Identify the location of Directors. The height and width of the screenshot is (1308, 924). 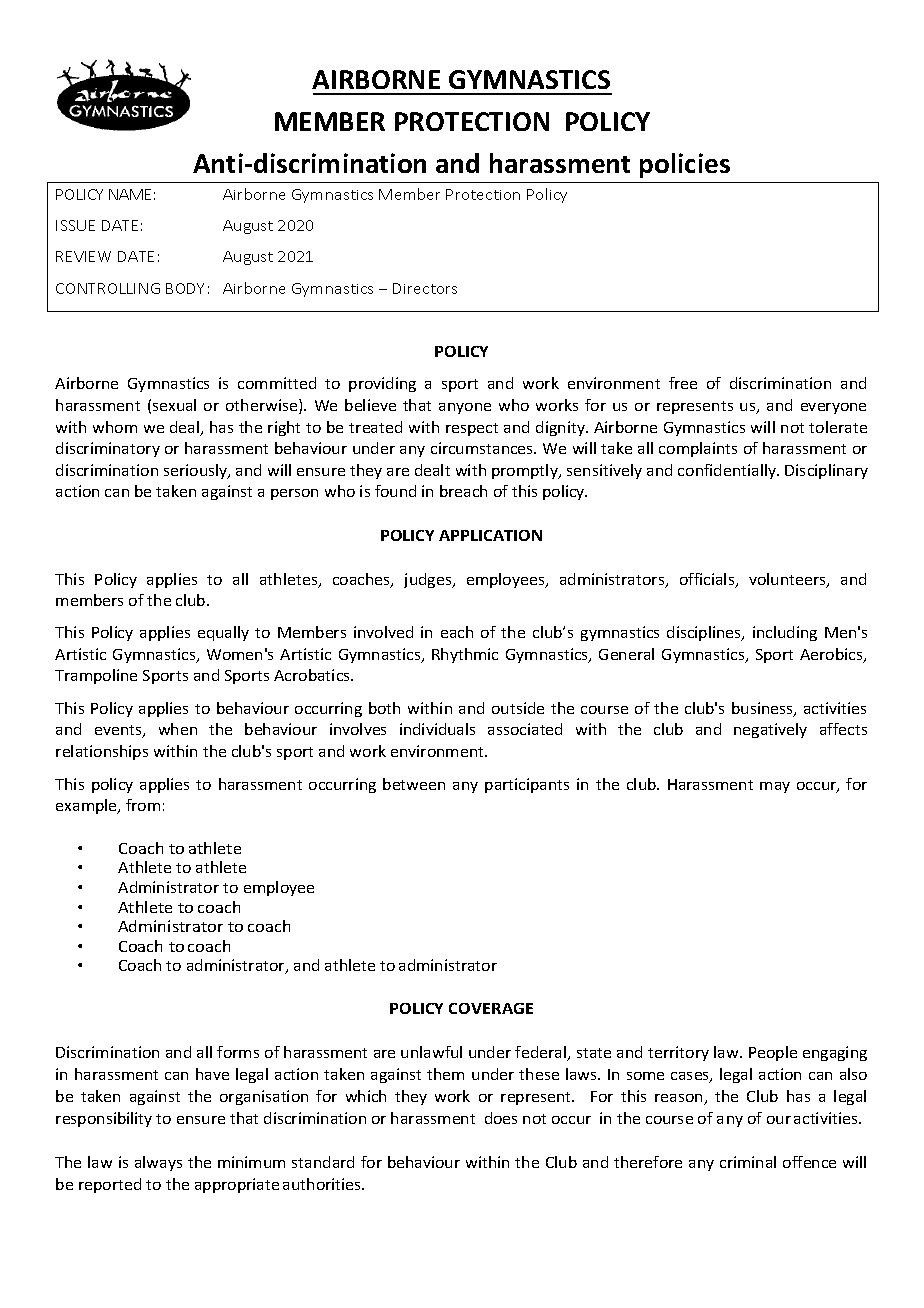
(425, 288).
